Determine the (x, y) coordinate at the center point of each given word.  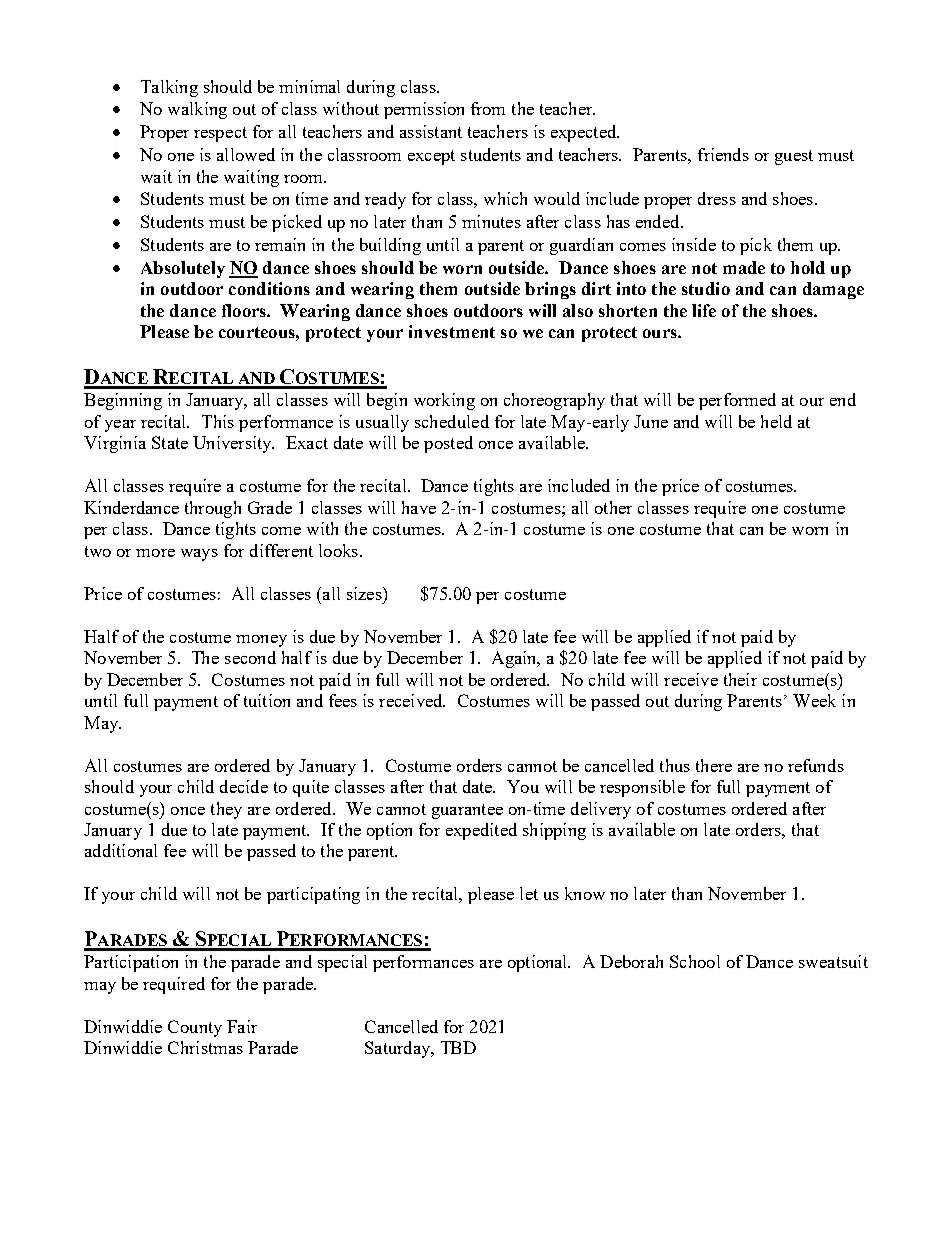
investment (452, 331)
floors (245, 310)
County (195, 1028)
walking (197, 110)
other (613, 507)
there (714, 765)
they (226, 810)
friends (723, 154)
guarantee (467, 811)
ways (199, 555)
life (704, 310)
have (419, 507)
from (488, 108)
